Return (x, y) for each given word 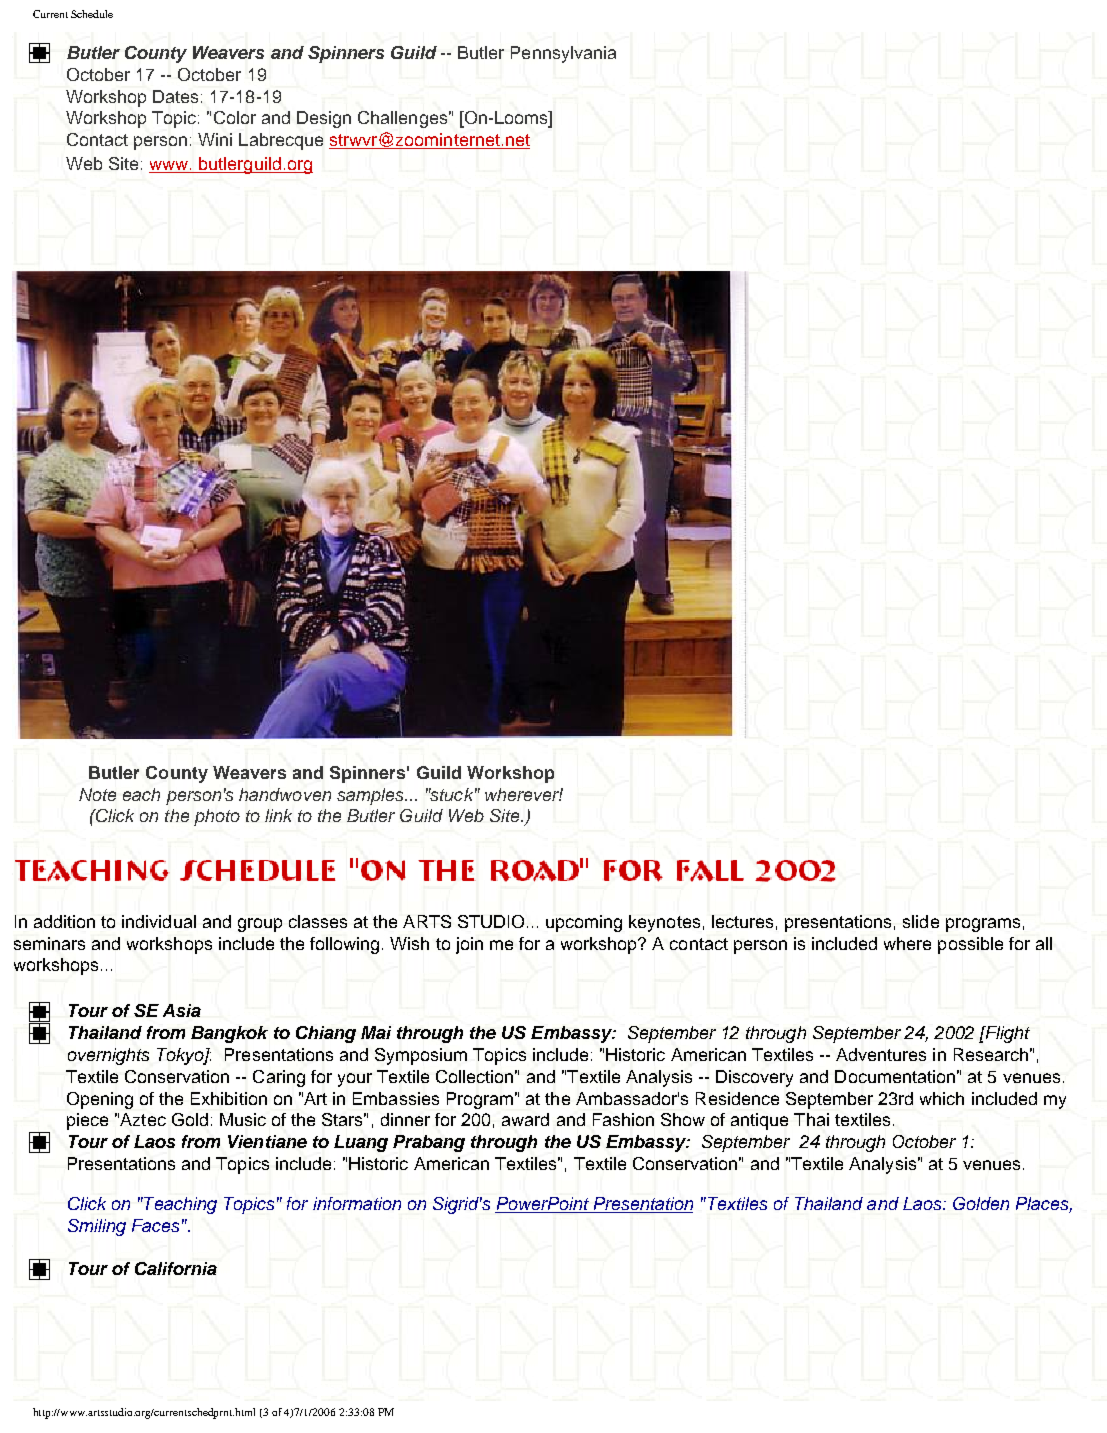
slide (921, 921)
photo (217, 817)
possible (970, 945)
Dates (175, 96)
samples (371, 796)
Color (235, 117)
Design (324, 119)
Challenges (402, 119)
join (469, 945)
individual (159, 921)
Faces (155, 1225)
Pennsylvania (563, 54)
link (278, 815)
